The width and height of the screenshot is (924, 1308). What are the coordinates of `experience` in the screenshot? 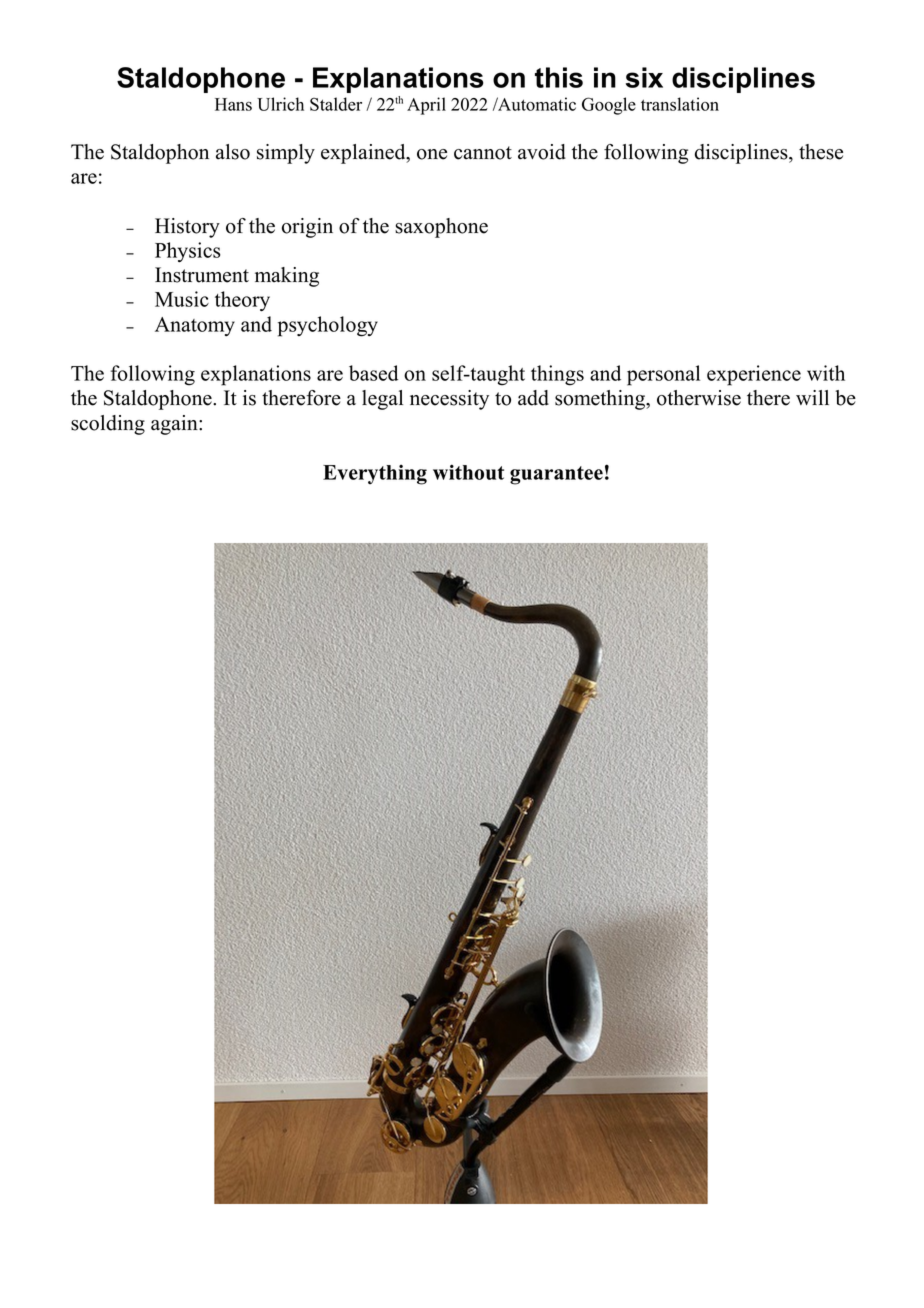 It's located at (754, 375).
